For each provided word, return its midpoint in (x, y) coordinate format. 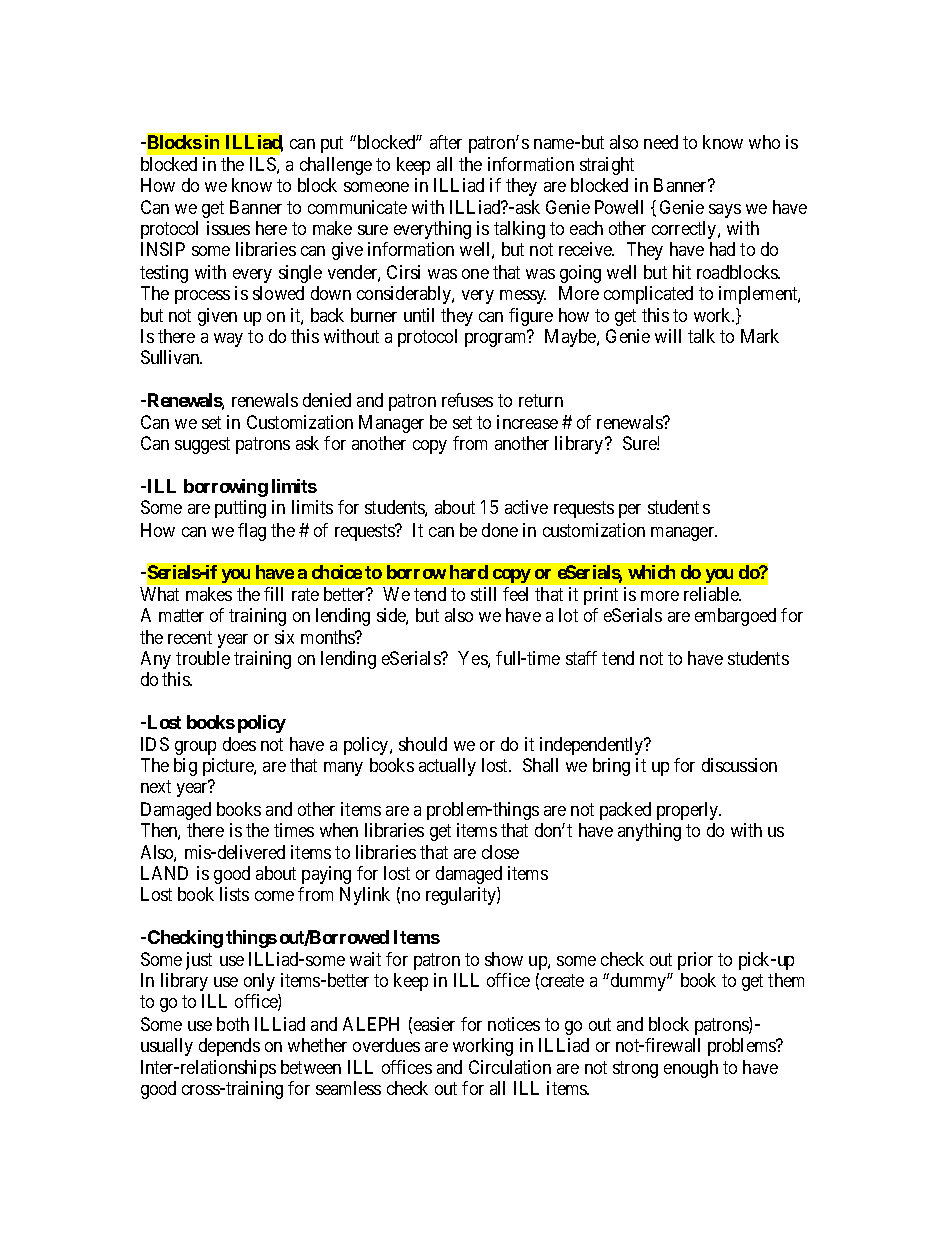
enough (691, 1069)
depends (229, 1047)
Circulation (510, 1067)
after (446, 142)
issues (228, 228)
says (725, 211)
